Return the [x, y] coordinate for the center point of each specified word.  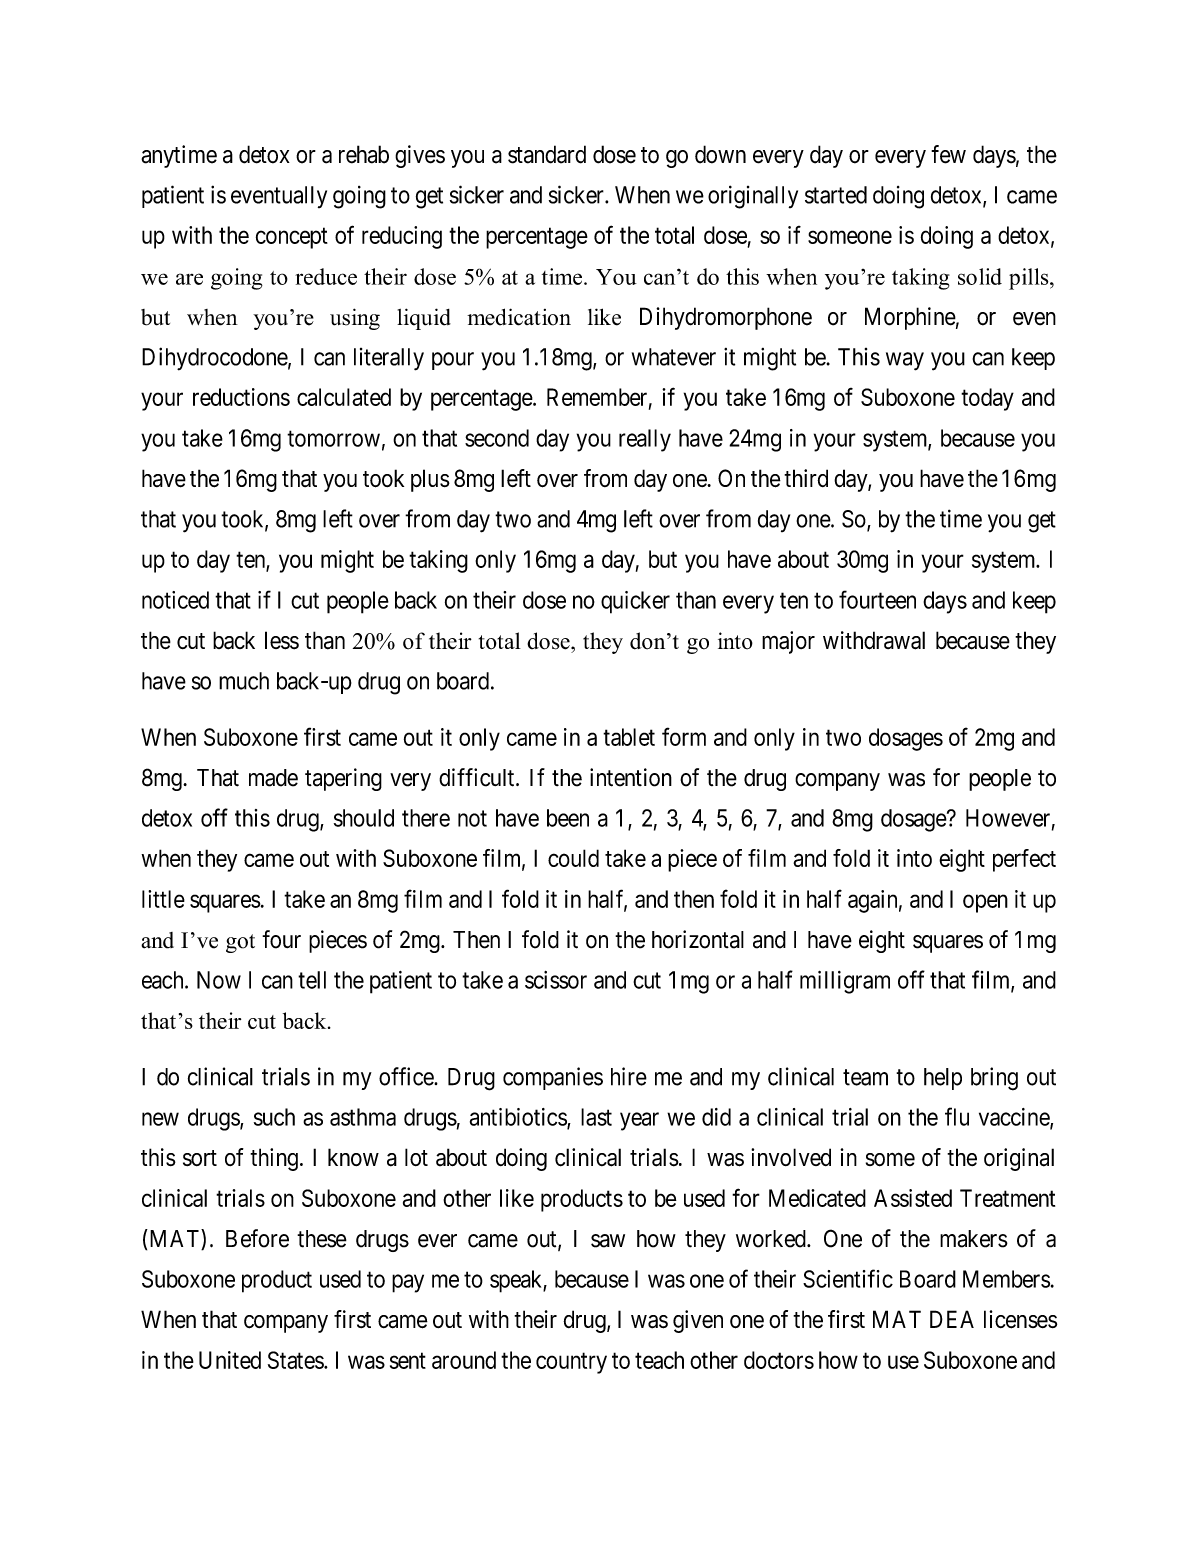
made [273, 778]
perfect [1024, 860]
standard [547, 154]
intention [631, 777]
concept [292, 238]
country [571, 1363]
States [296, 1360]
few [948, 154]
